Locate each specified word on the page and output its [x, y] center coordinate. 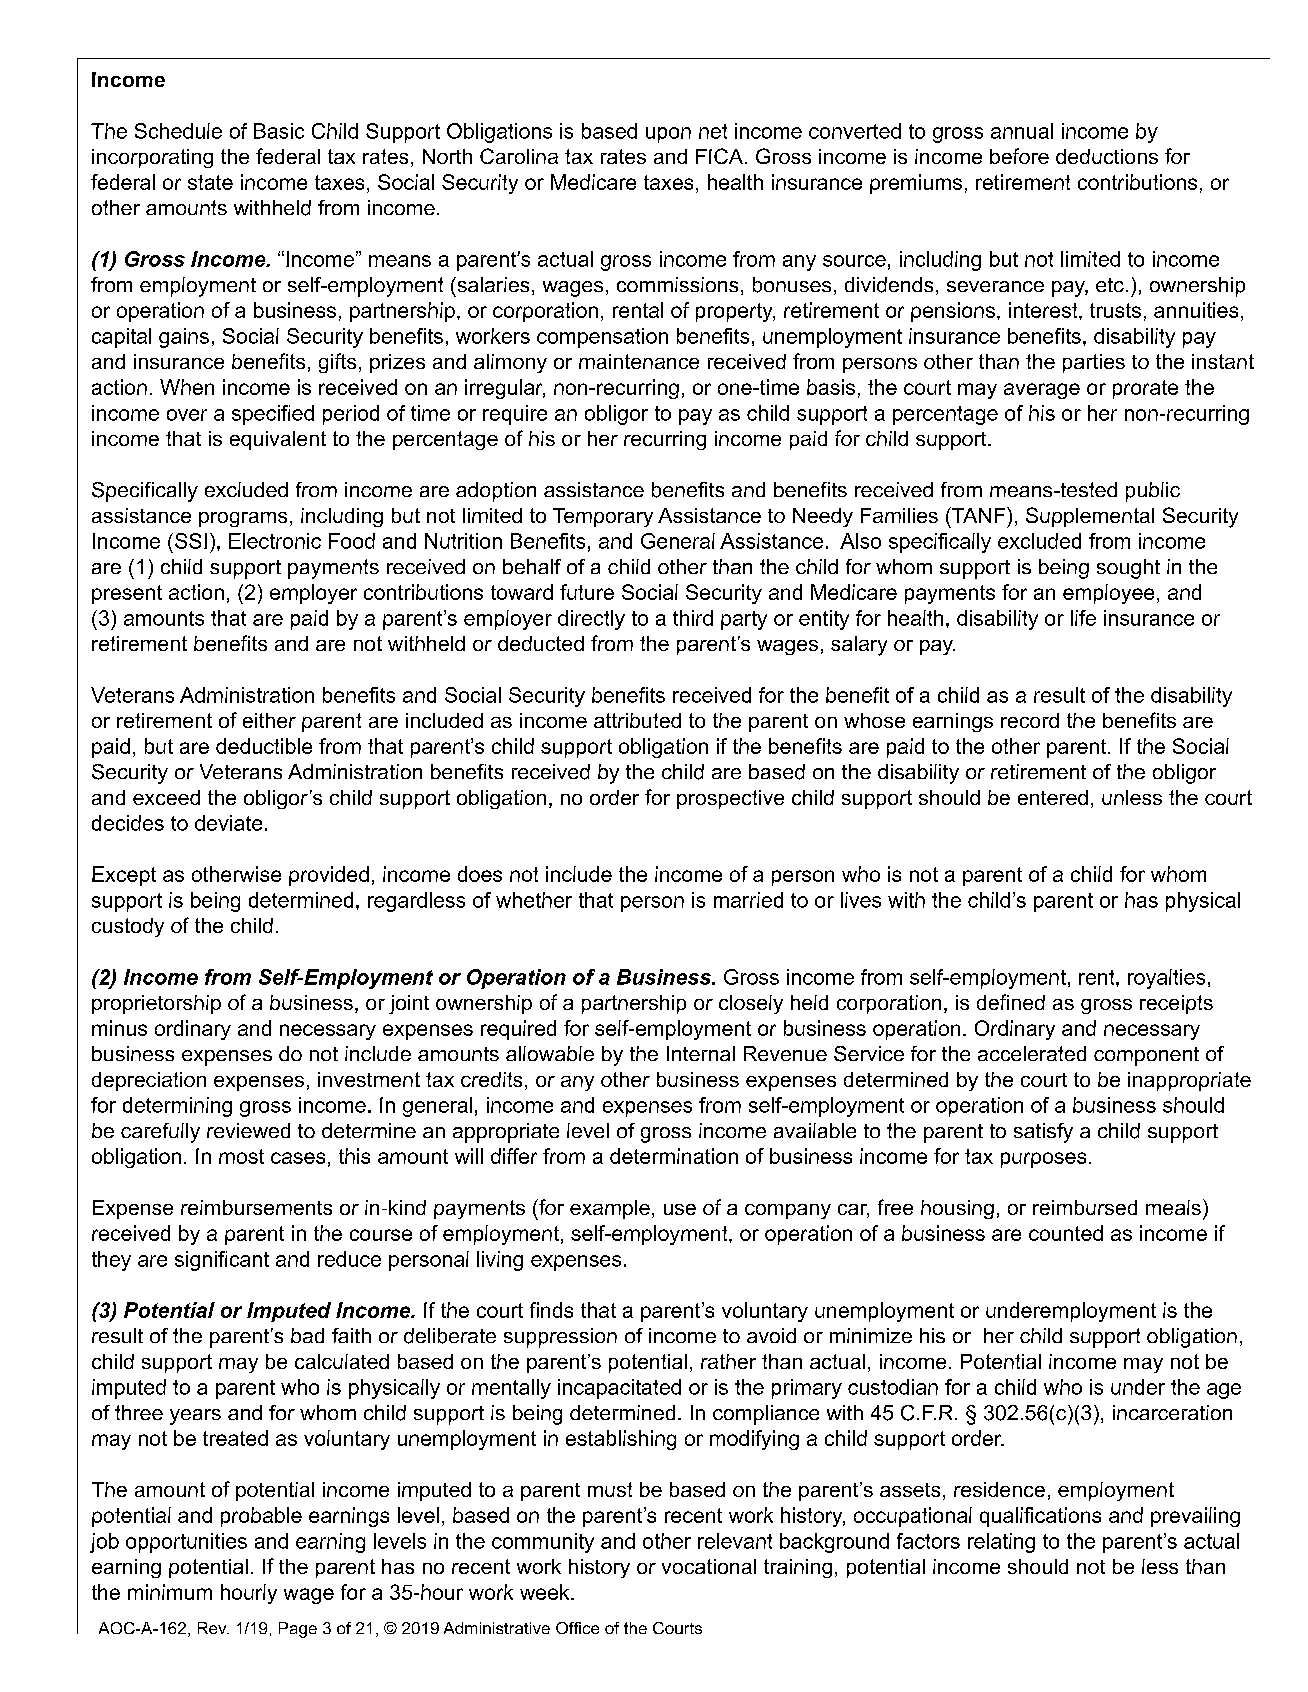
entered [1053, 797]
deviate [228, 823]
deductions [1107, 156]
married [748, 900]
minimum [170, 1592]
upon [668, 135]
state [210, 182]
